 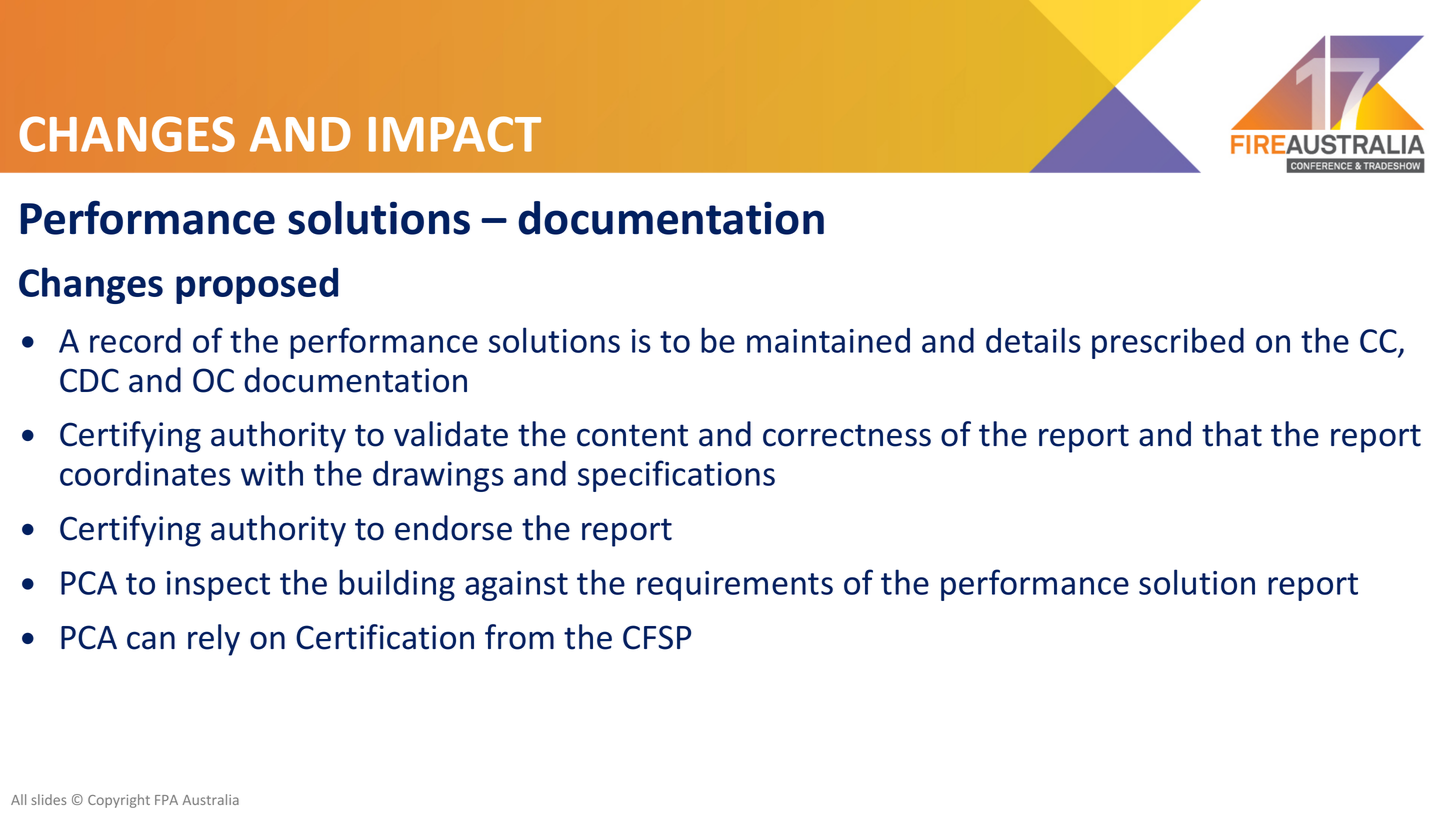 What do you see at coordinates (151, 640) in the page?
I see `can` at bounding box center [151, 640].
